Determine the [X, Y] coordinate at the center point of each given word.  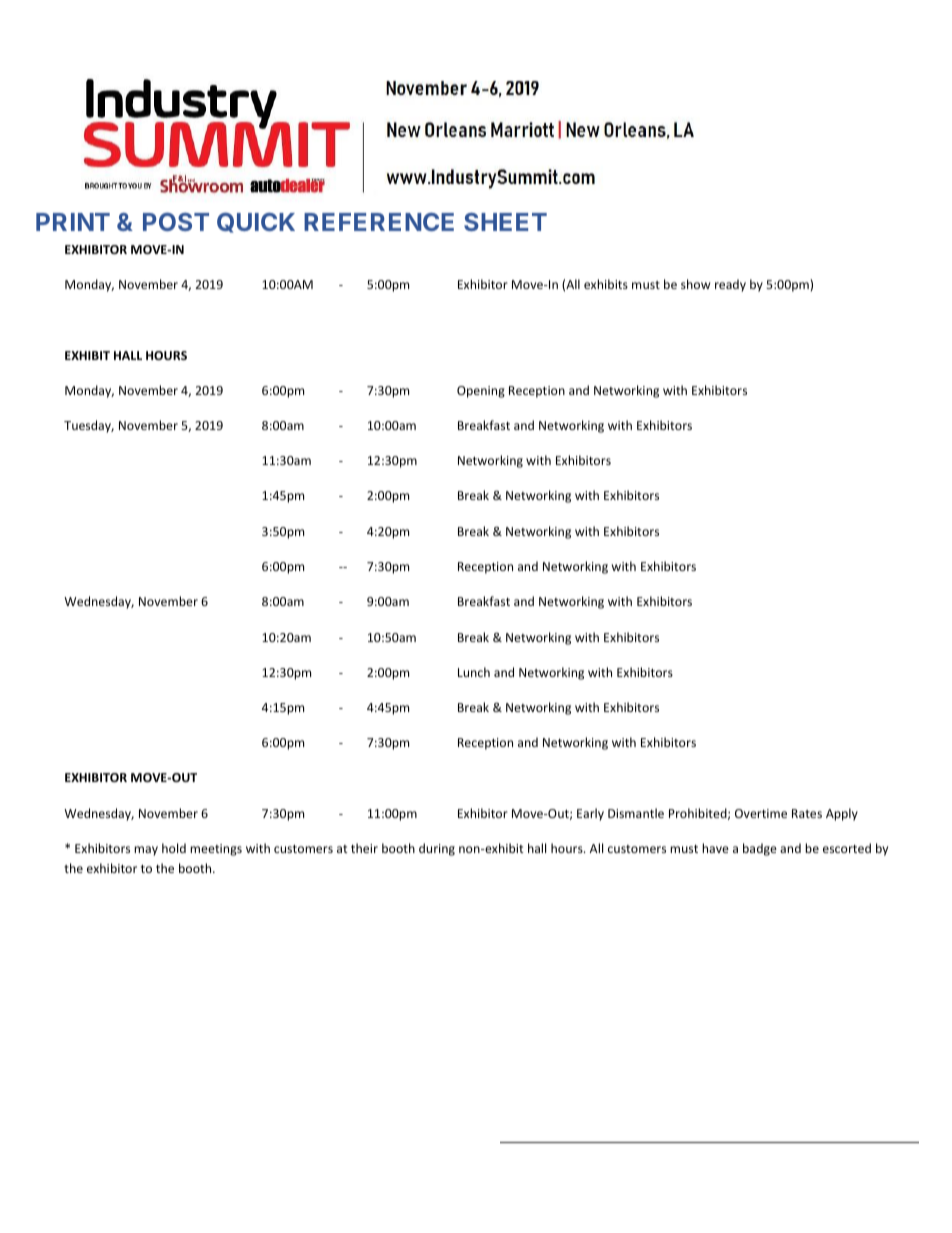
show [695, 284]
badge [760, 849]
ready [730, 285]
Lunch [474, 672]
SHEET [505, 222]
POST [176, 222]
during [437, 849]
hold [174, 848]
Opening [481, 392]
